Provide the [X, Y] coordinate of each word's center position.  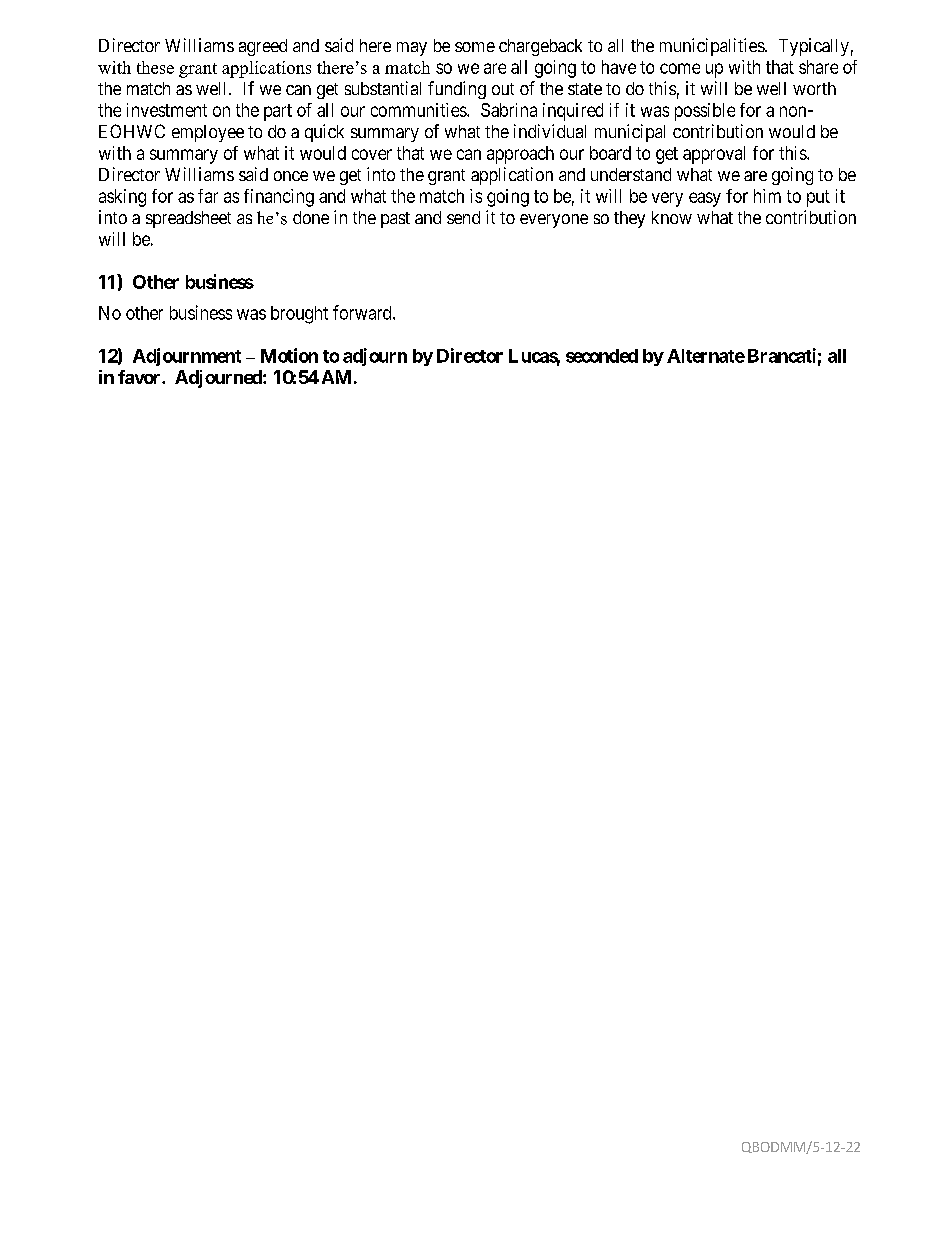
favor [140, 377]
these [155, 67]
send [463, 217]
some [475, 47]
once [291, 176]
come [680, 68]
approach [520, 155]
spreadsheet [188, 219]
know [672, 217]
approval [714, 155]
